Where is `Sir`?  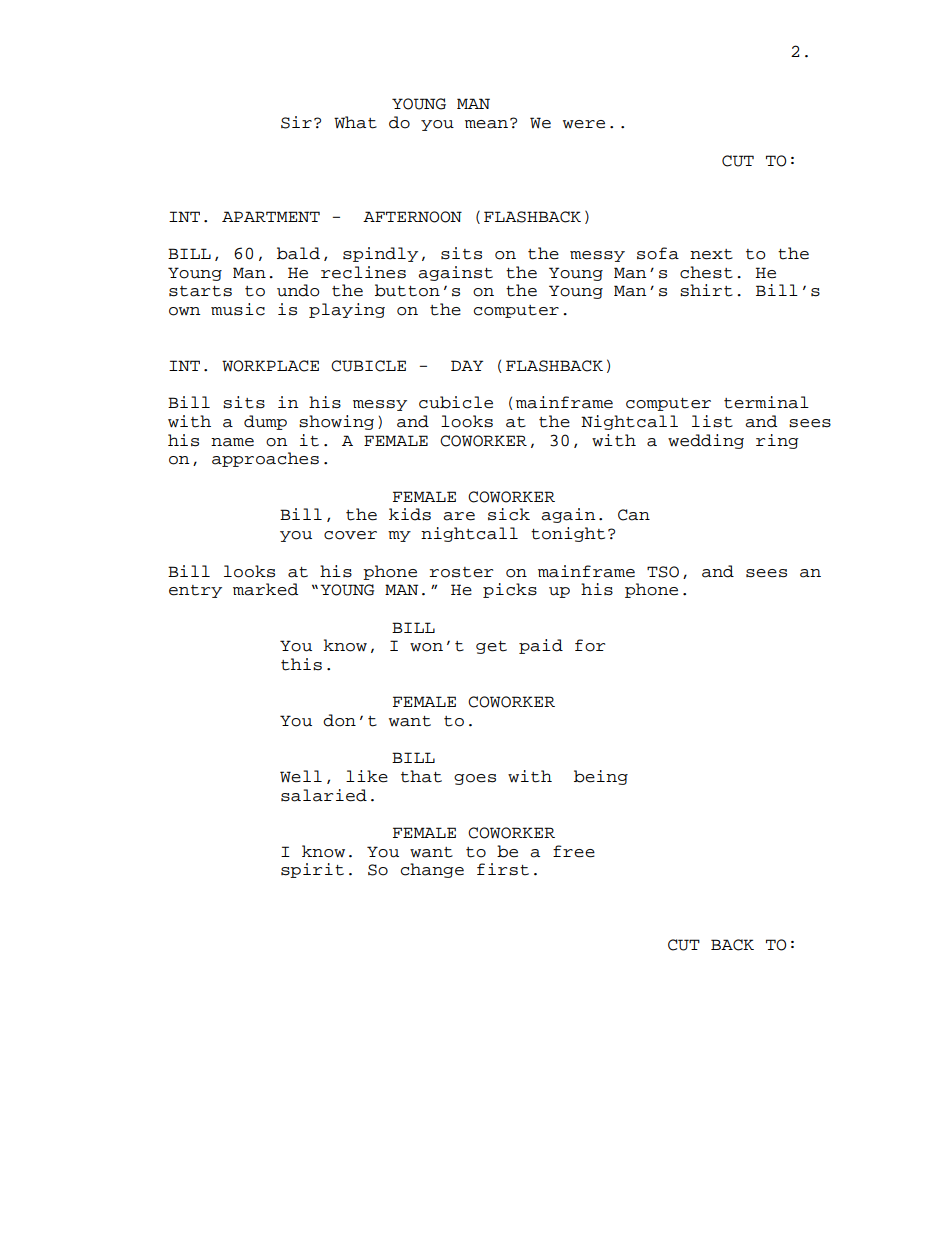 Sir is located at coordinates (296, 122).
